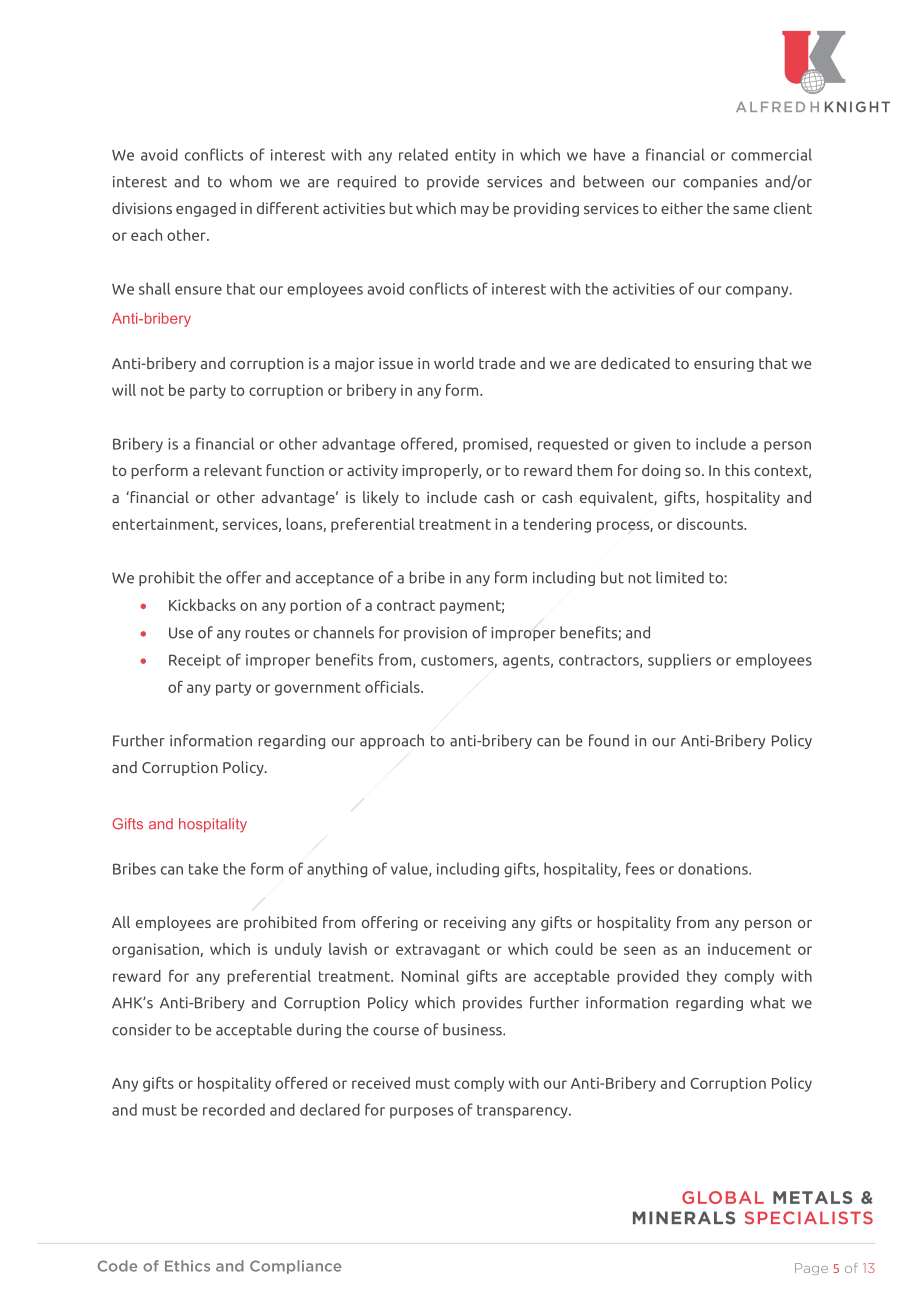  Describe the element at coordinates (724, 364) in the image. I see `ensuring` at that location.
